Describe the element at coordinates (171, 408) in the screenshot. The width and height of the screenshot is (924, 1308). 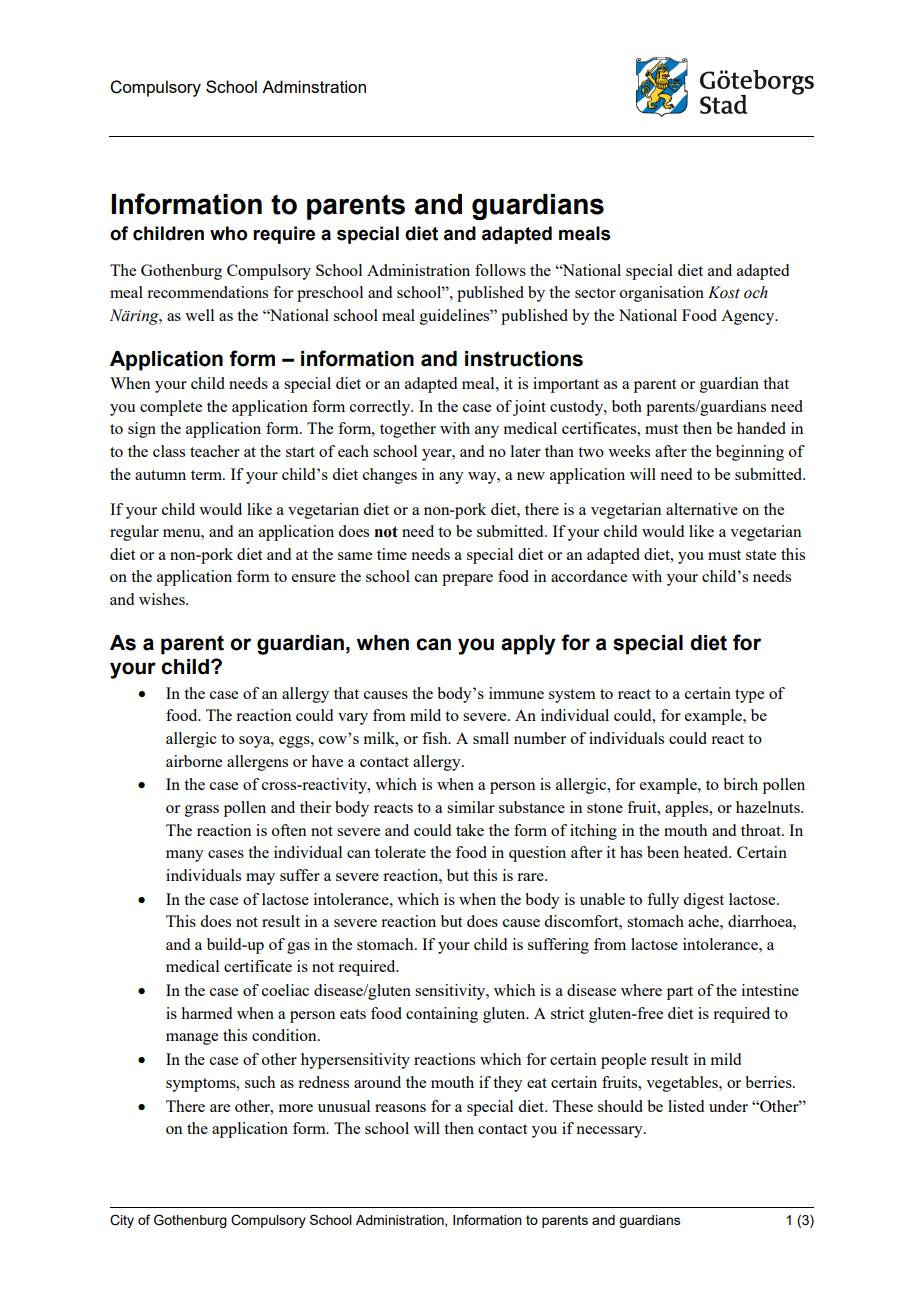
I see `complete` at that location.
